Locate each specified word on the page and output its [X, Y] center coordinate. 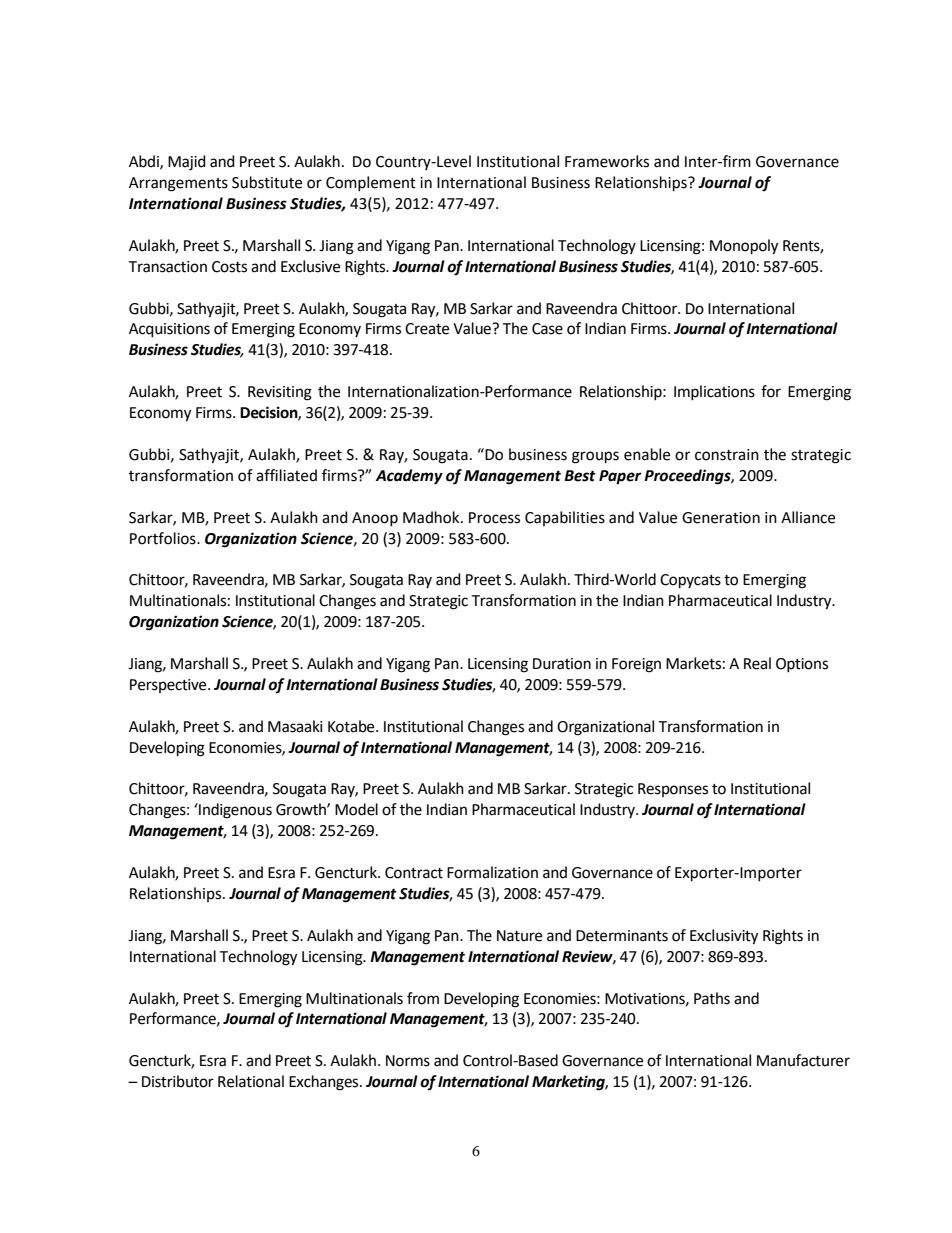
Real [757, 663]
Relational [251, 1081]
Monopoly [744, 247]
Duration [562, 664]
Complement [371, 183]
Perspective [169, 686]
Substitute [267, 182]
